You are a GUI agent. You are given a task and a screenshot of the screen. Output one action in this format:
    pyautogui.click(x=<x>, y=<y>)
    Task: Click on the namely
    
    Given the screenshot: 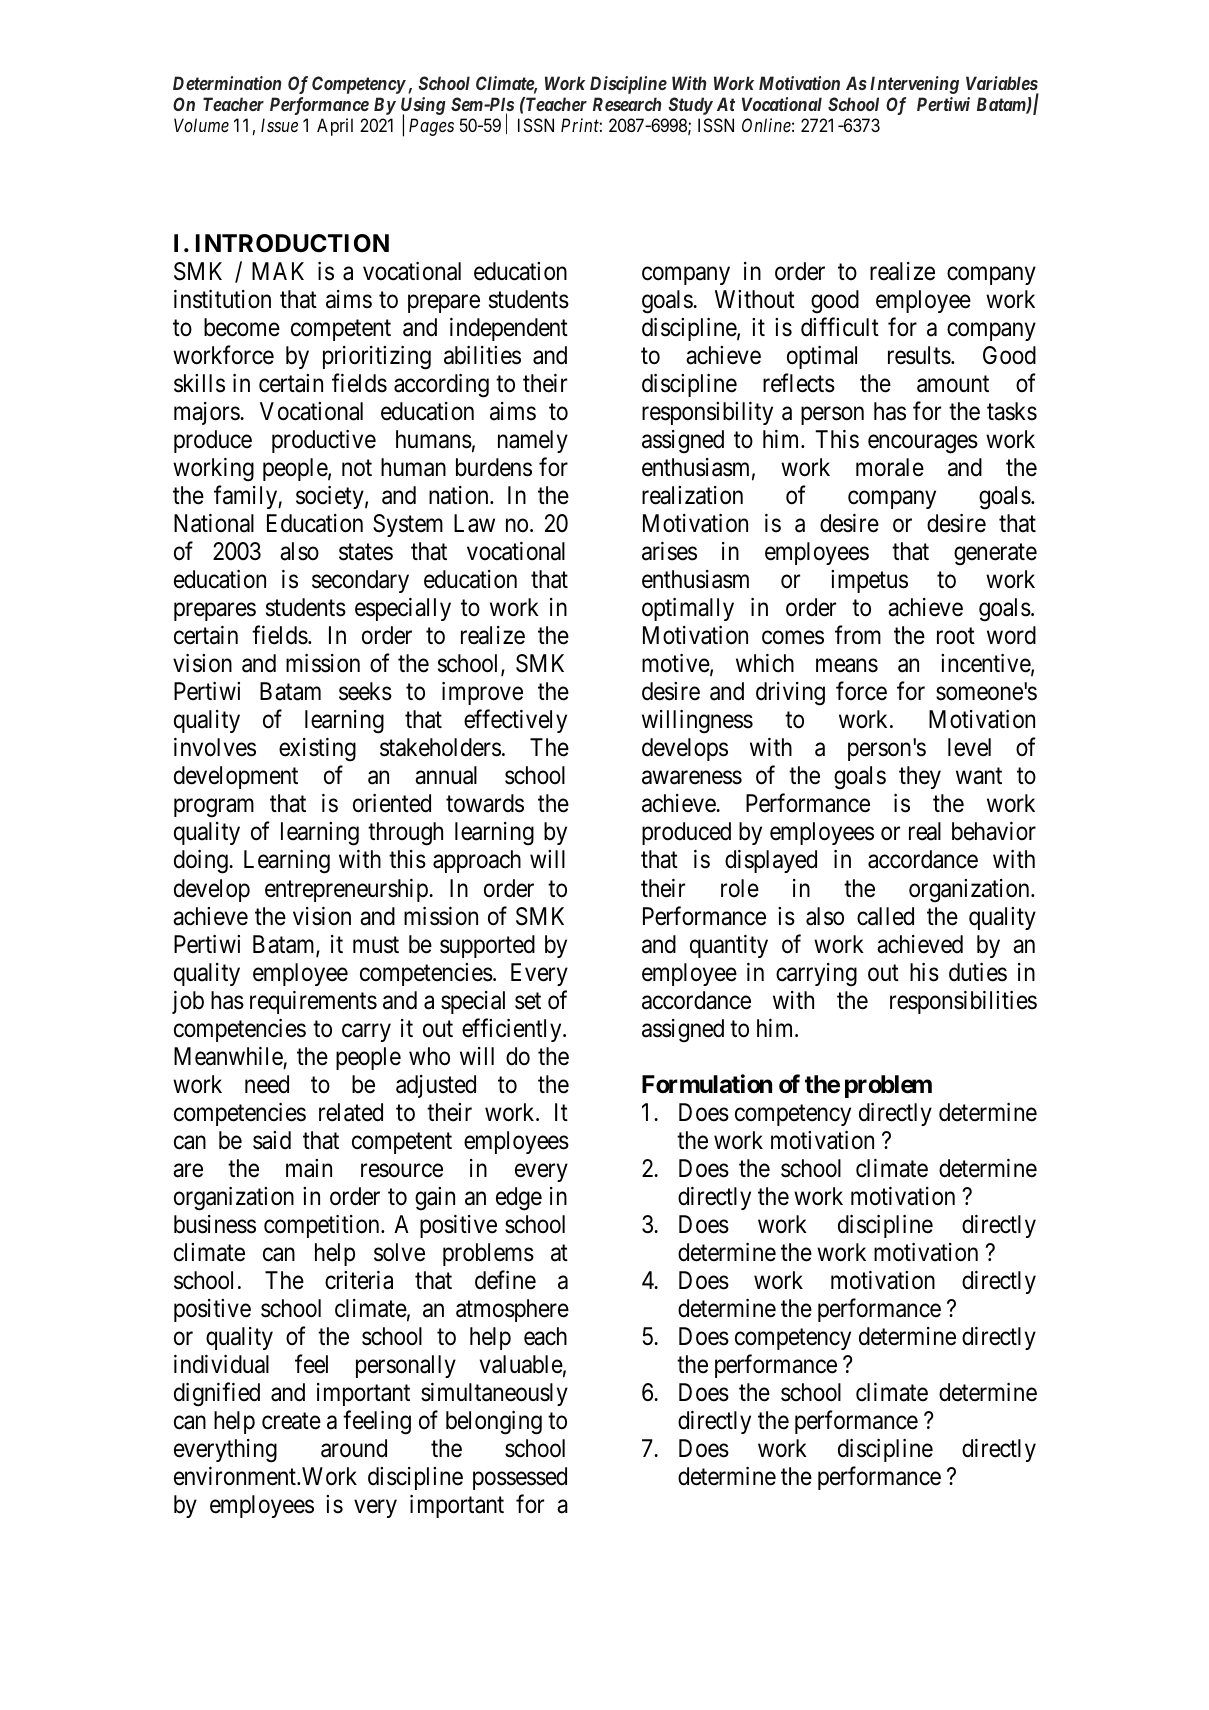 What is the action you would take?
    pyautogui.click(x=533, y=441)
